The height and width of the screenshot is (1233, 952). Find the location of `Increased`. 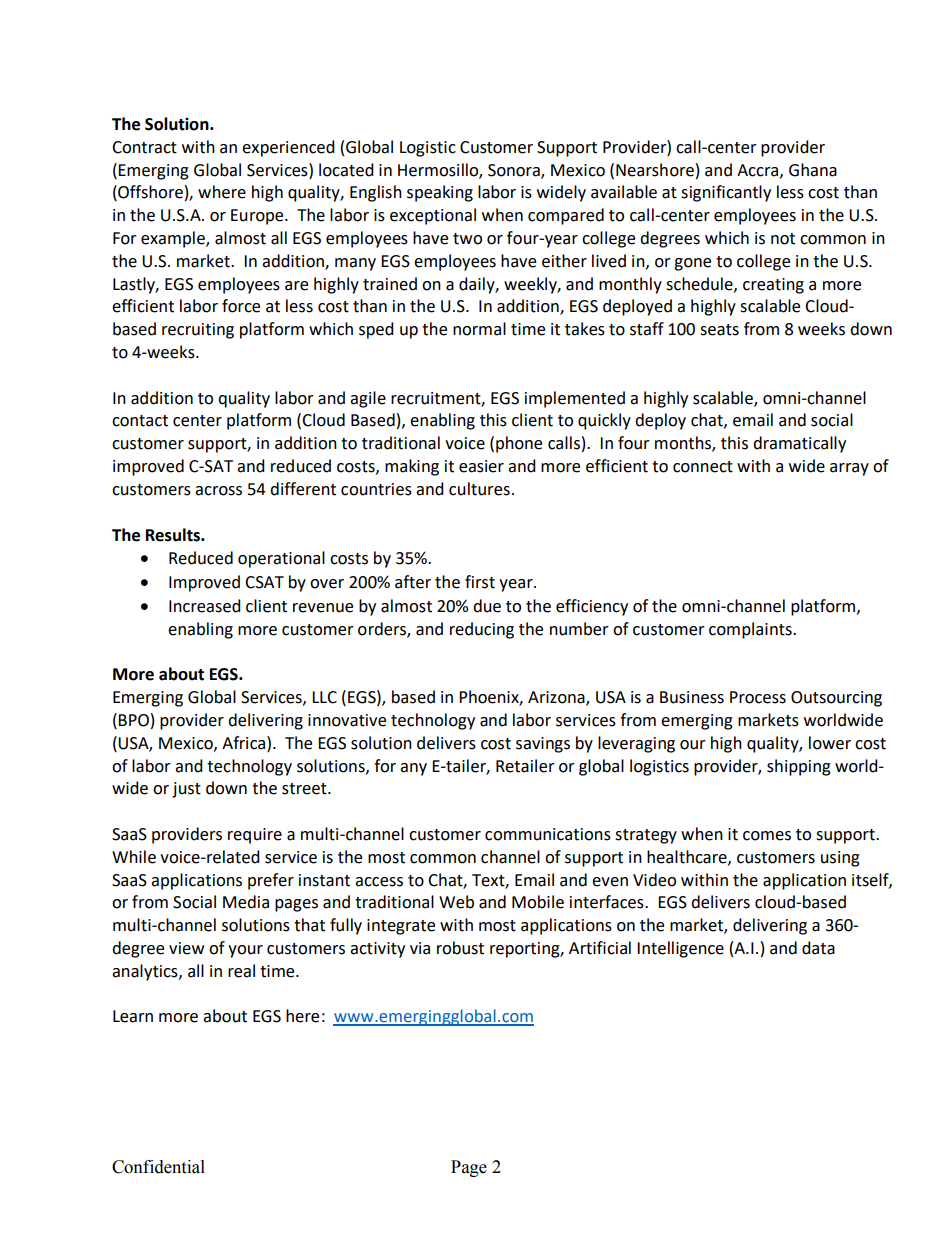

Increased is located at coordinates (205, 606).
